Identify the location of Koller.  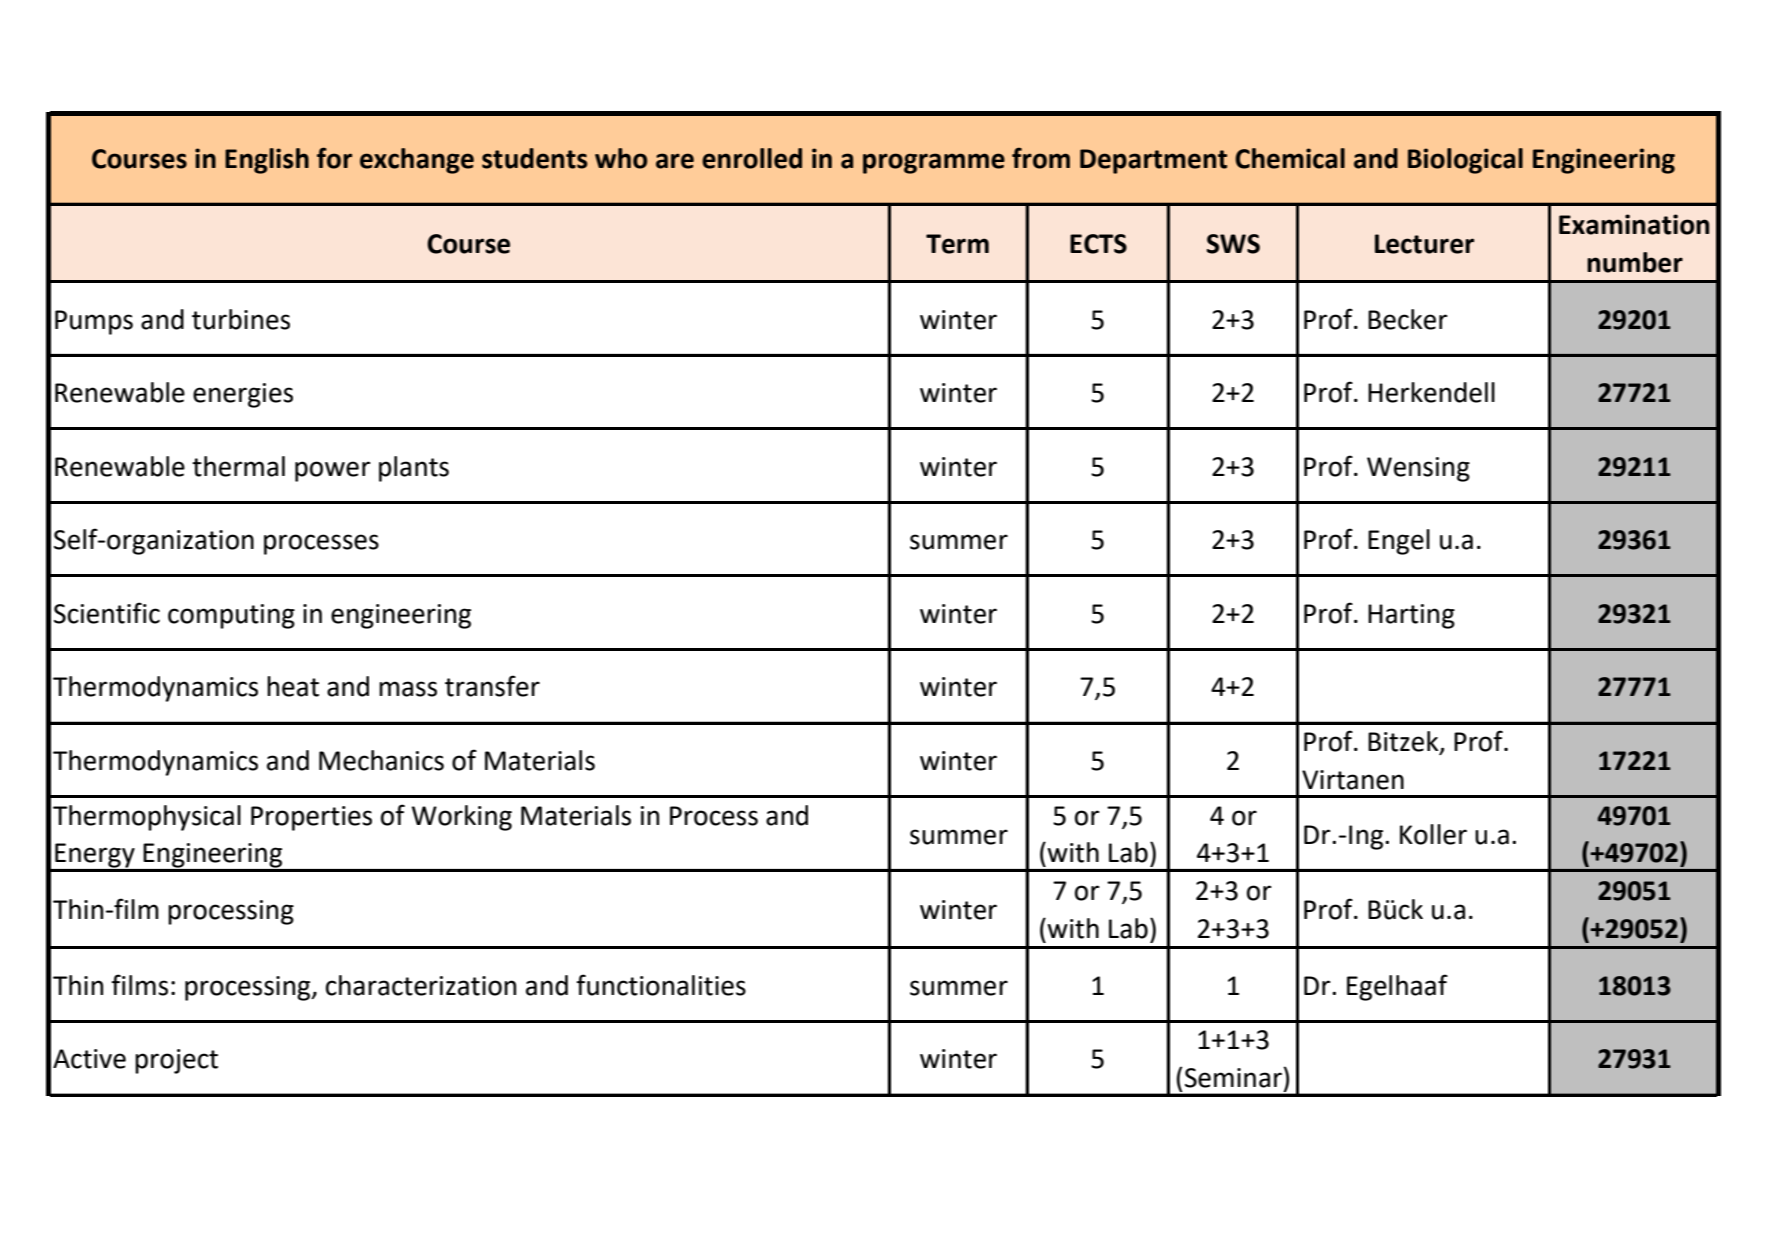
(1433, 834).
